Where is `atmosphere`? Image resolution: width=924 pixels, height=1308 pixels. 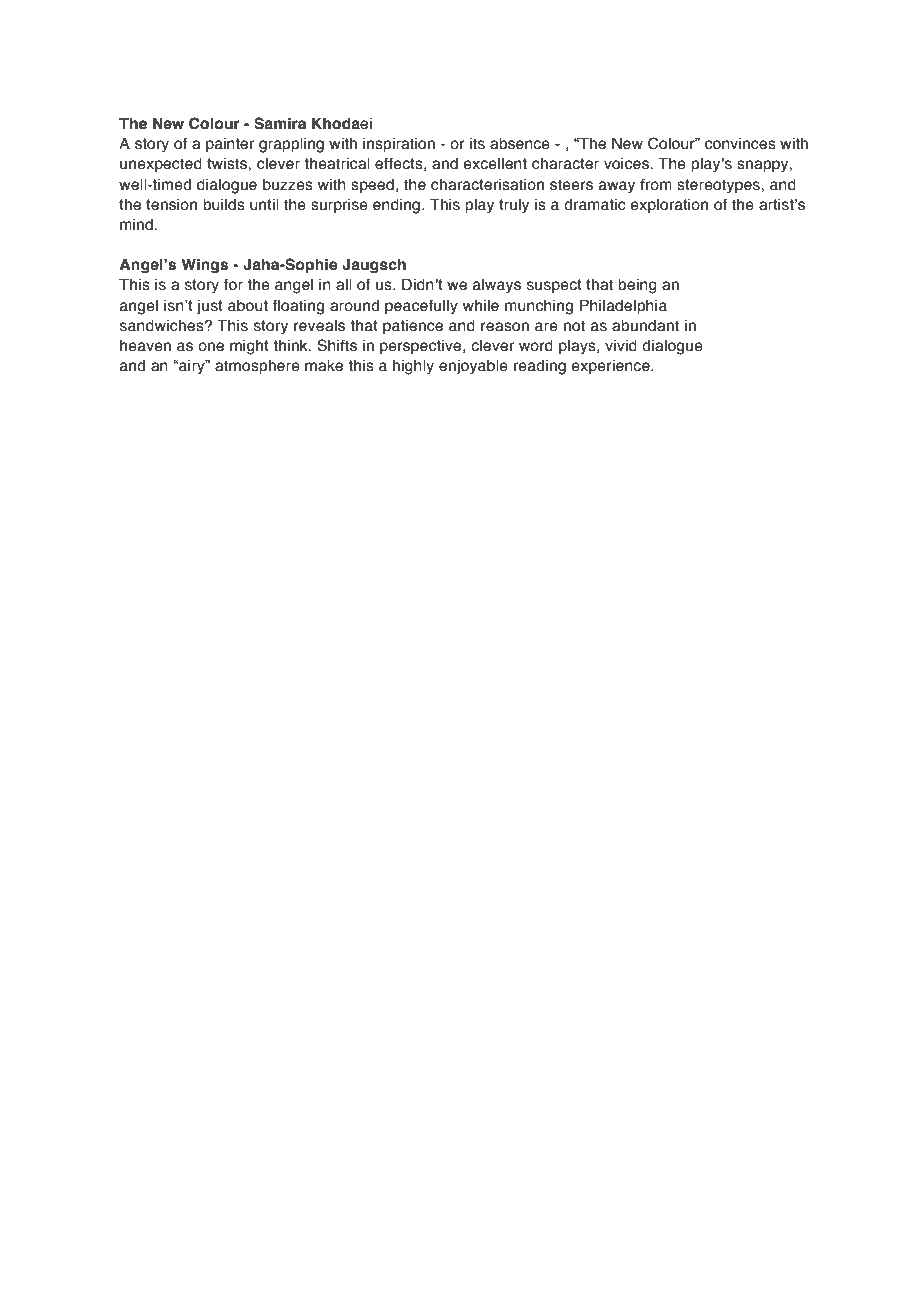
atmosphere is located at coordinates (257, 367).
